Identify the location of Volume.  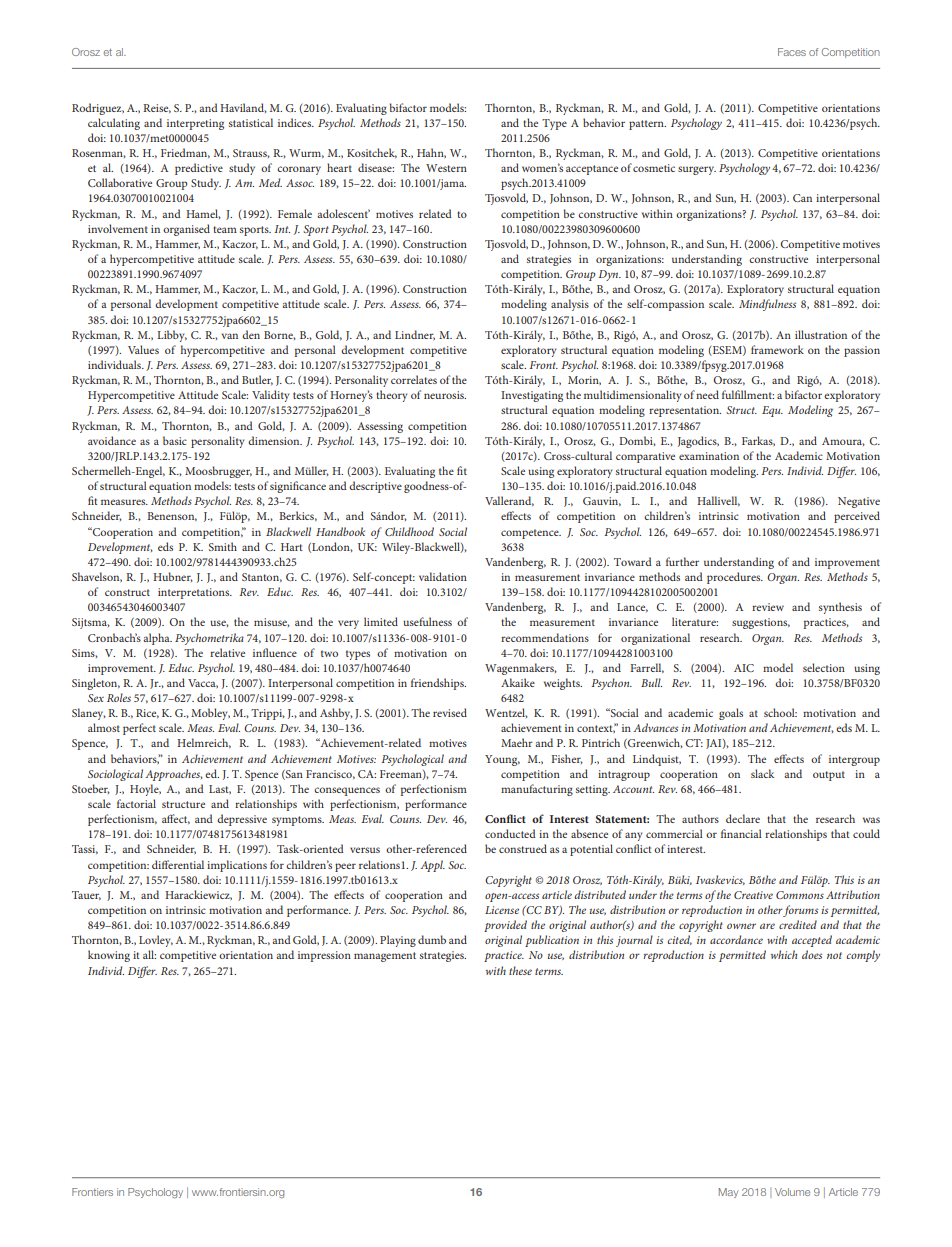
(792, 1192).
